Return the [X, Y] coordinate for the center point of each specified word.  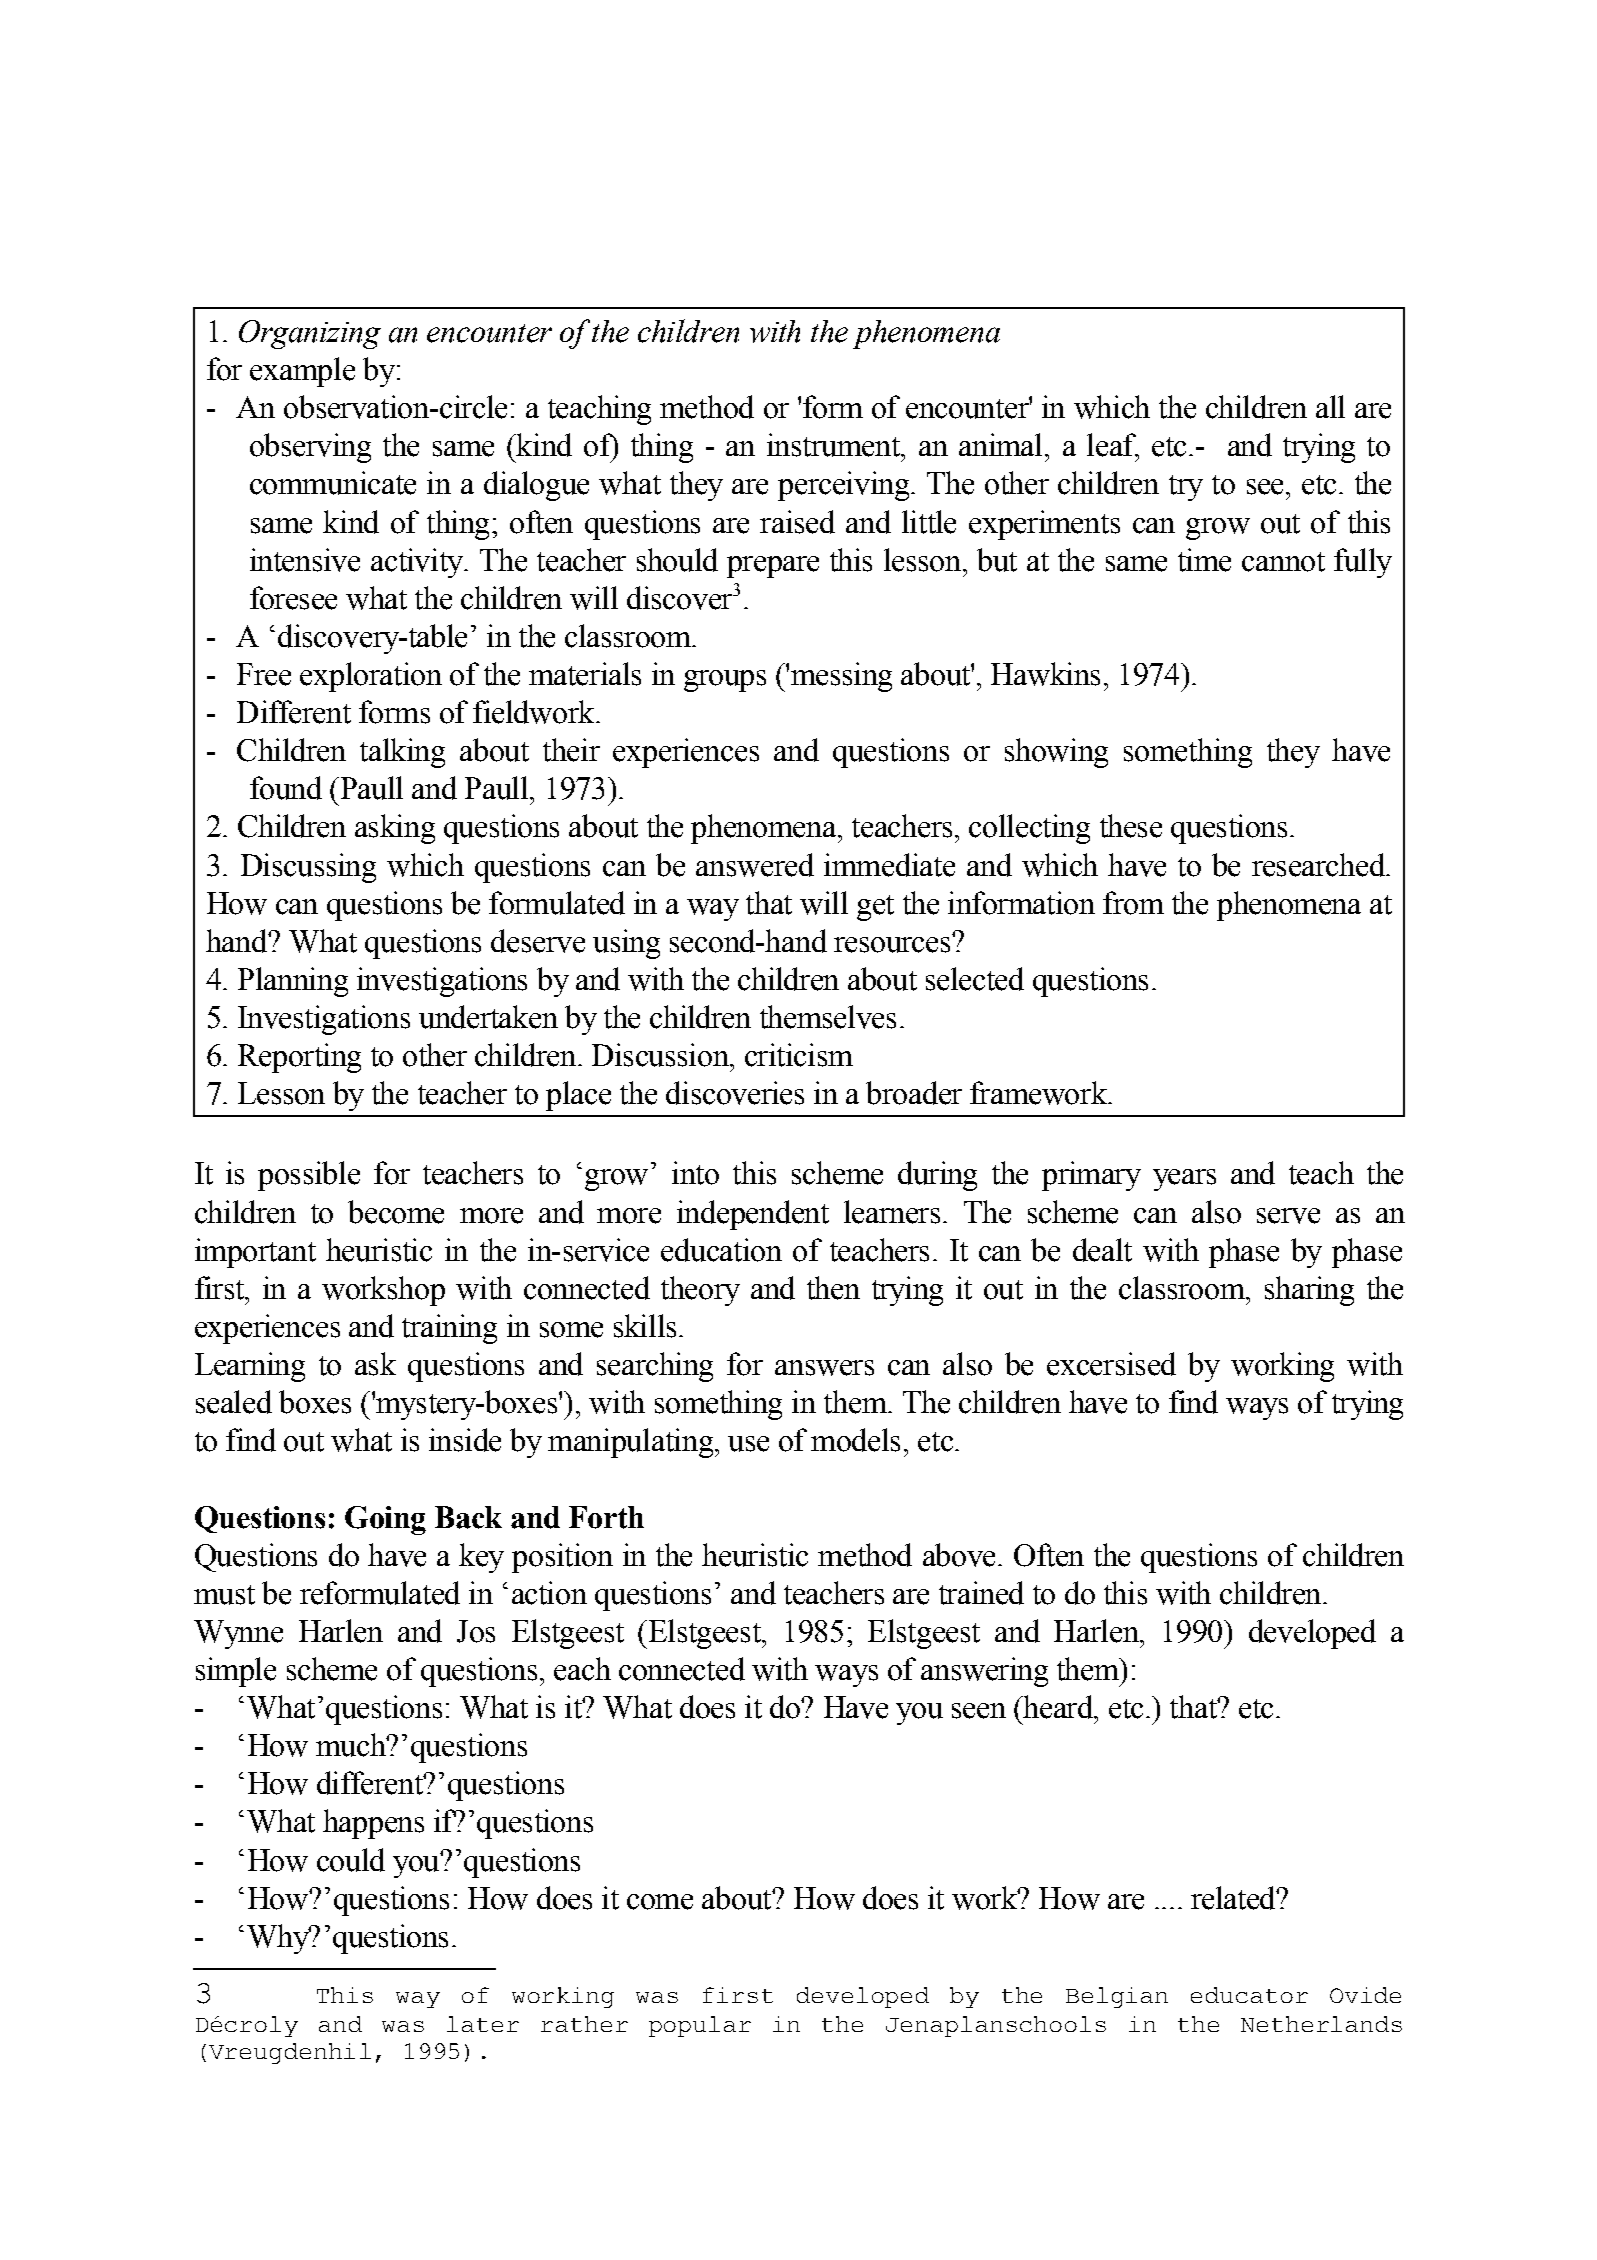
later [483, 2024]
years [1184, 1180]
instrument [834, 445]
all [1330, 406]
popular [700, 2026]
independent [753, 1215]
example [302, 372]
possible [309, 1176]
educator [1249, 1995]
